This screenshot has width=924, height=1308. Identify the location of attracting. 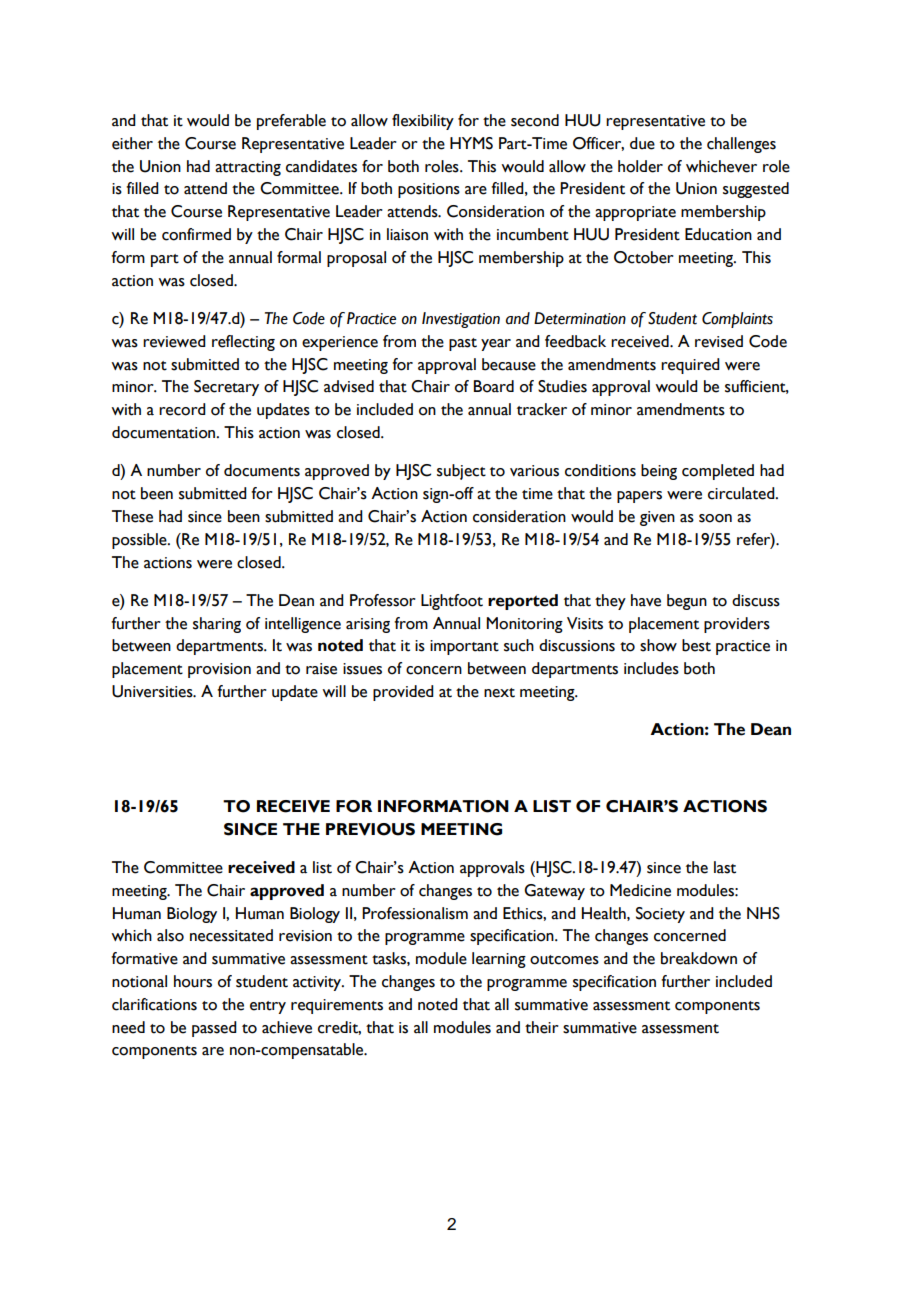
(248, 168).
